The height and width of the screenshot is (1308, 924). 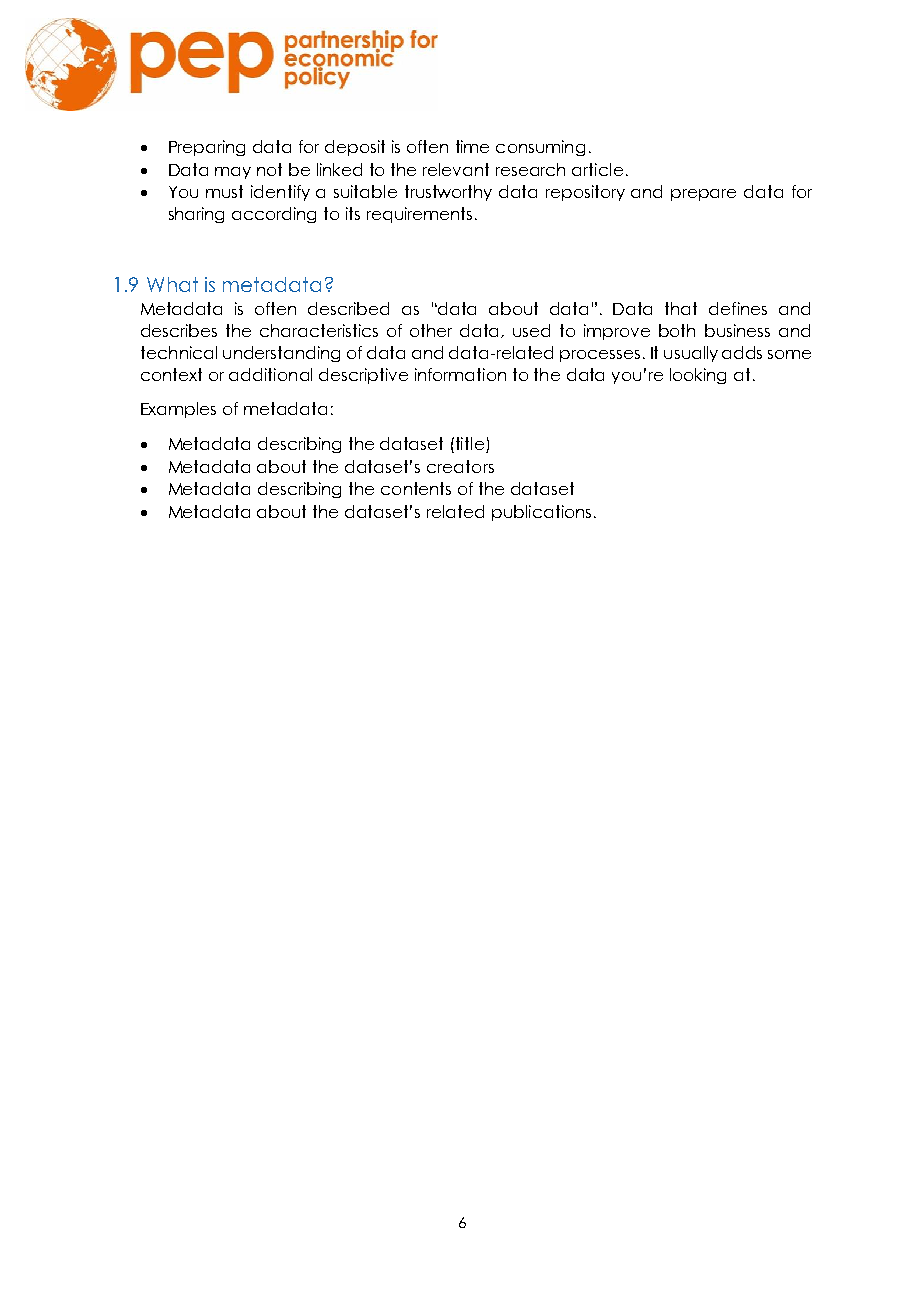 What do you see at coordinates (416, 488) in the screenshot?
I see `contents` at bounding box center [416, 488].
